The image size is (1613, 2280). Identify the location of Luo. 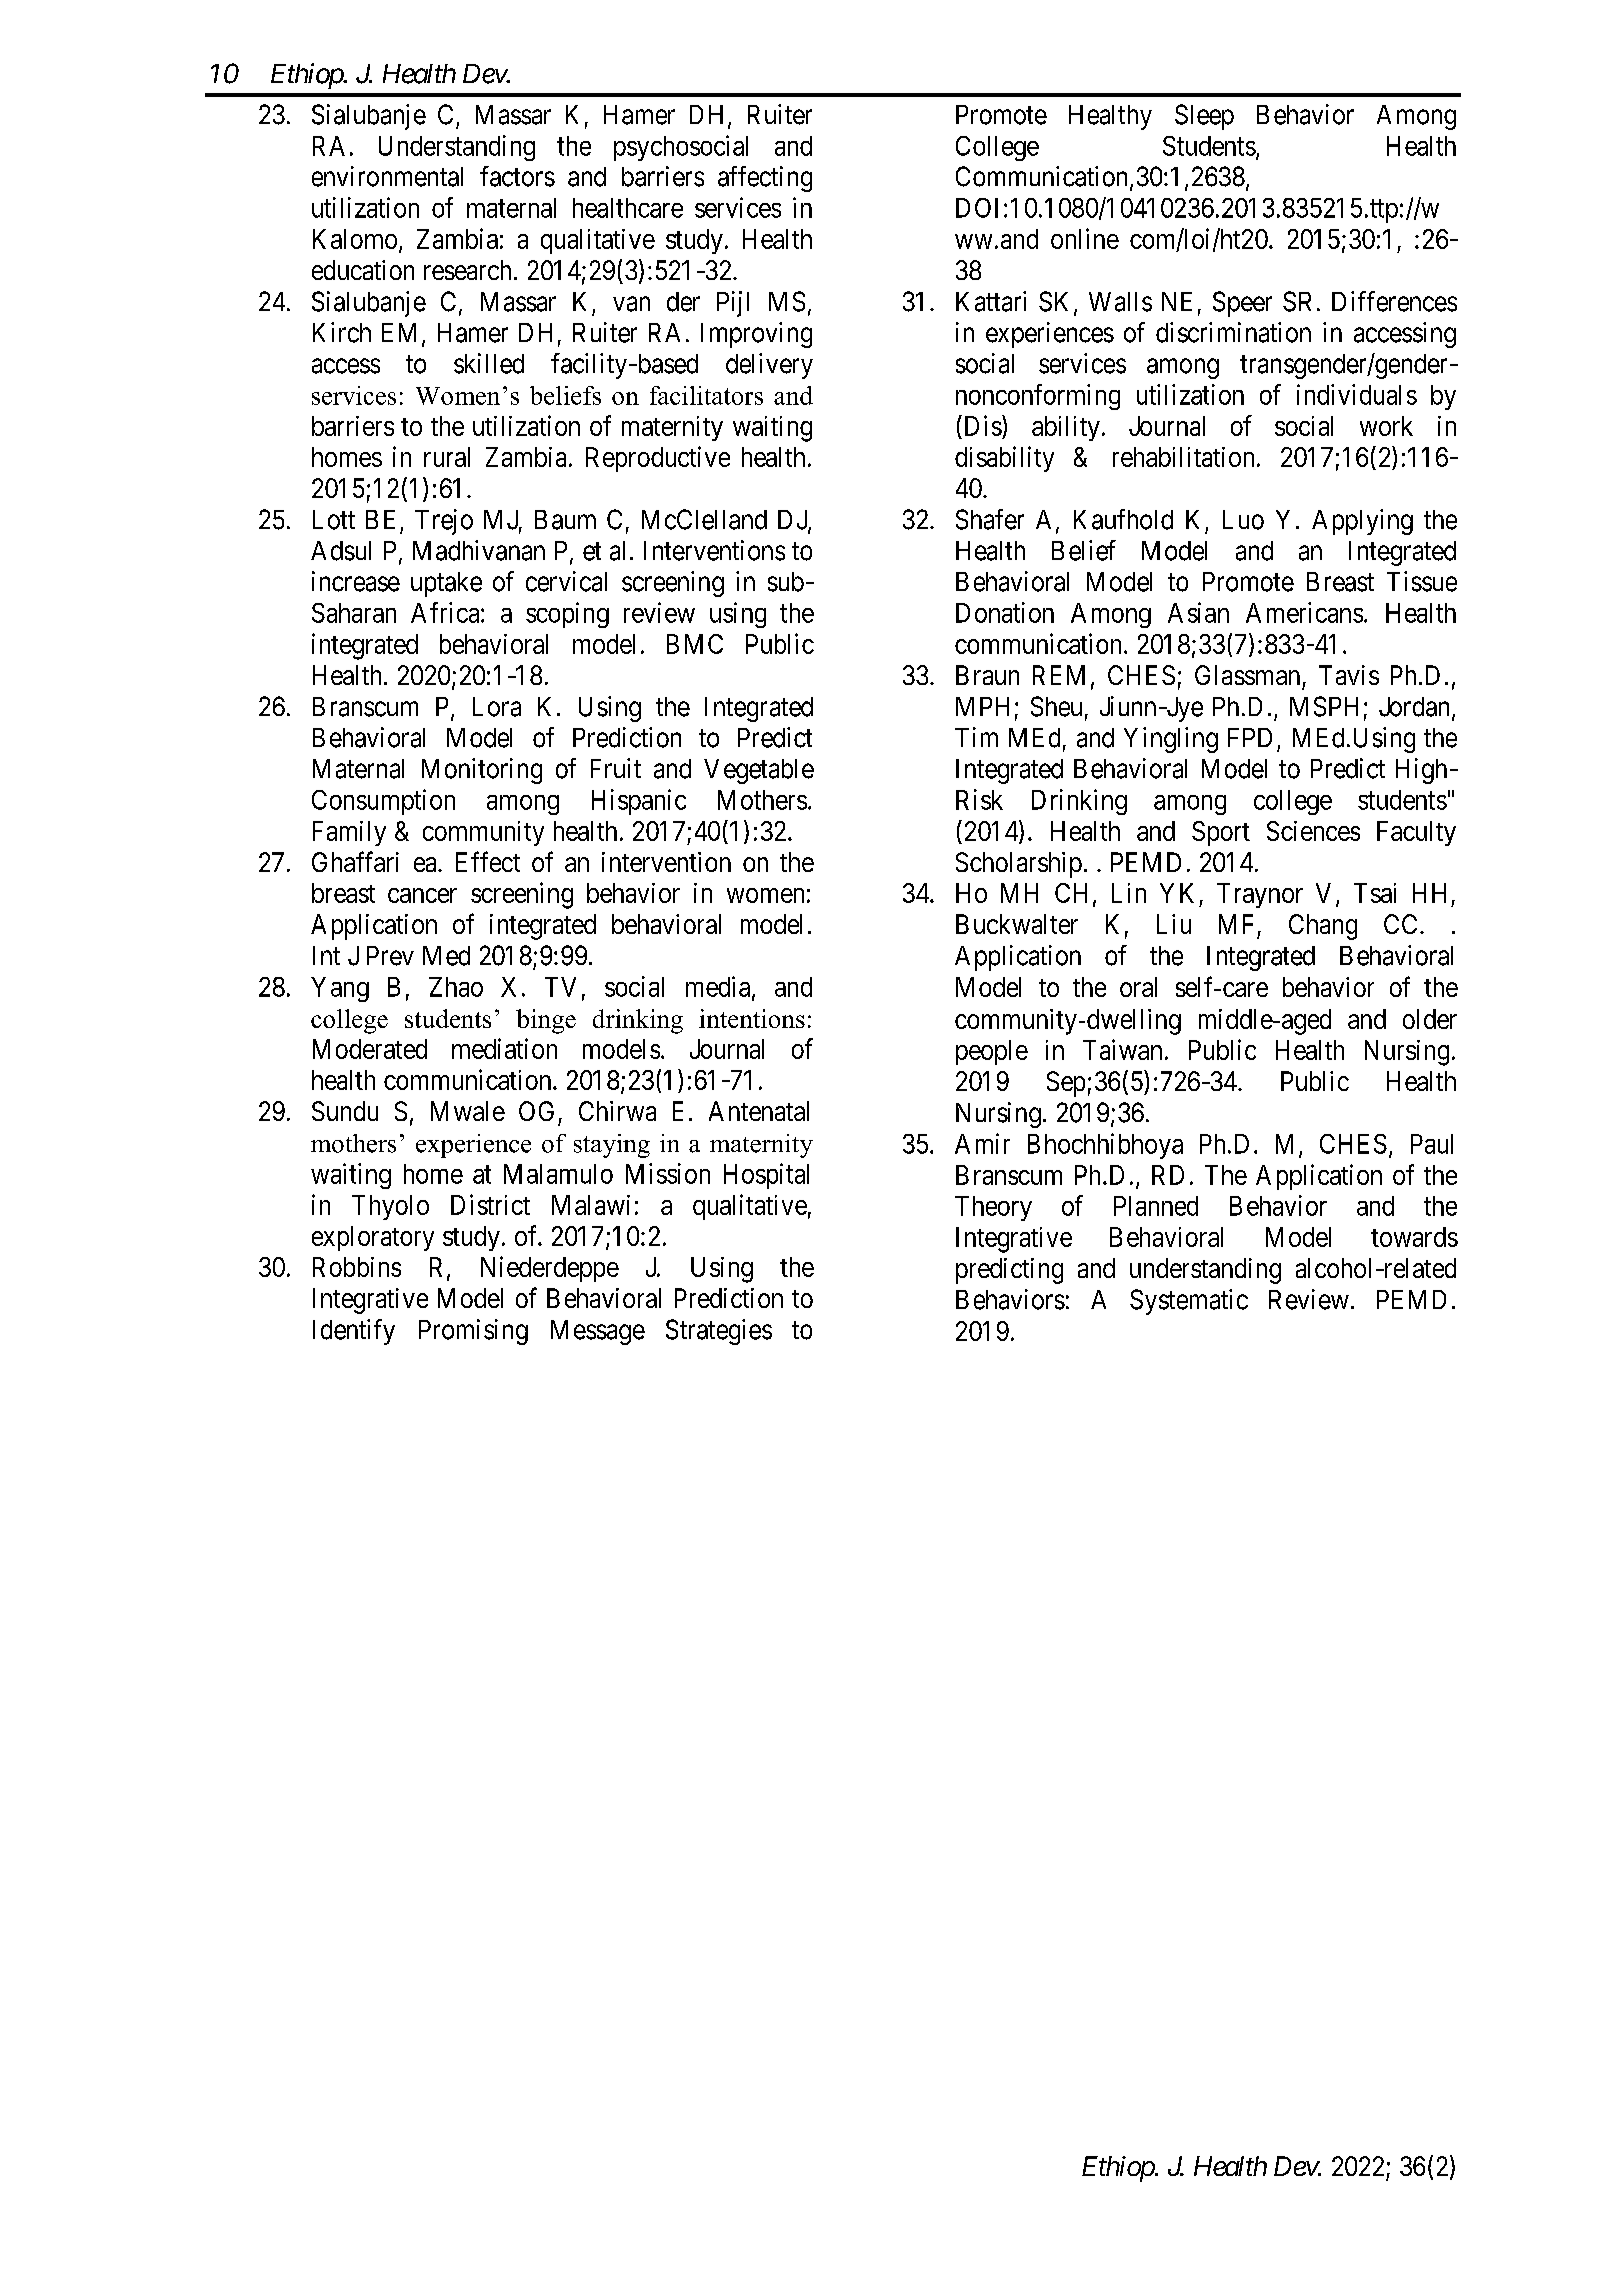
(1243, 520).
